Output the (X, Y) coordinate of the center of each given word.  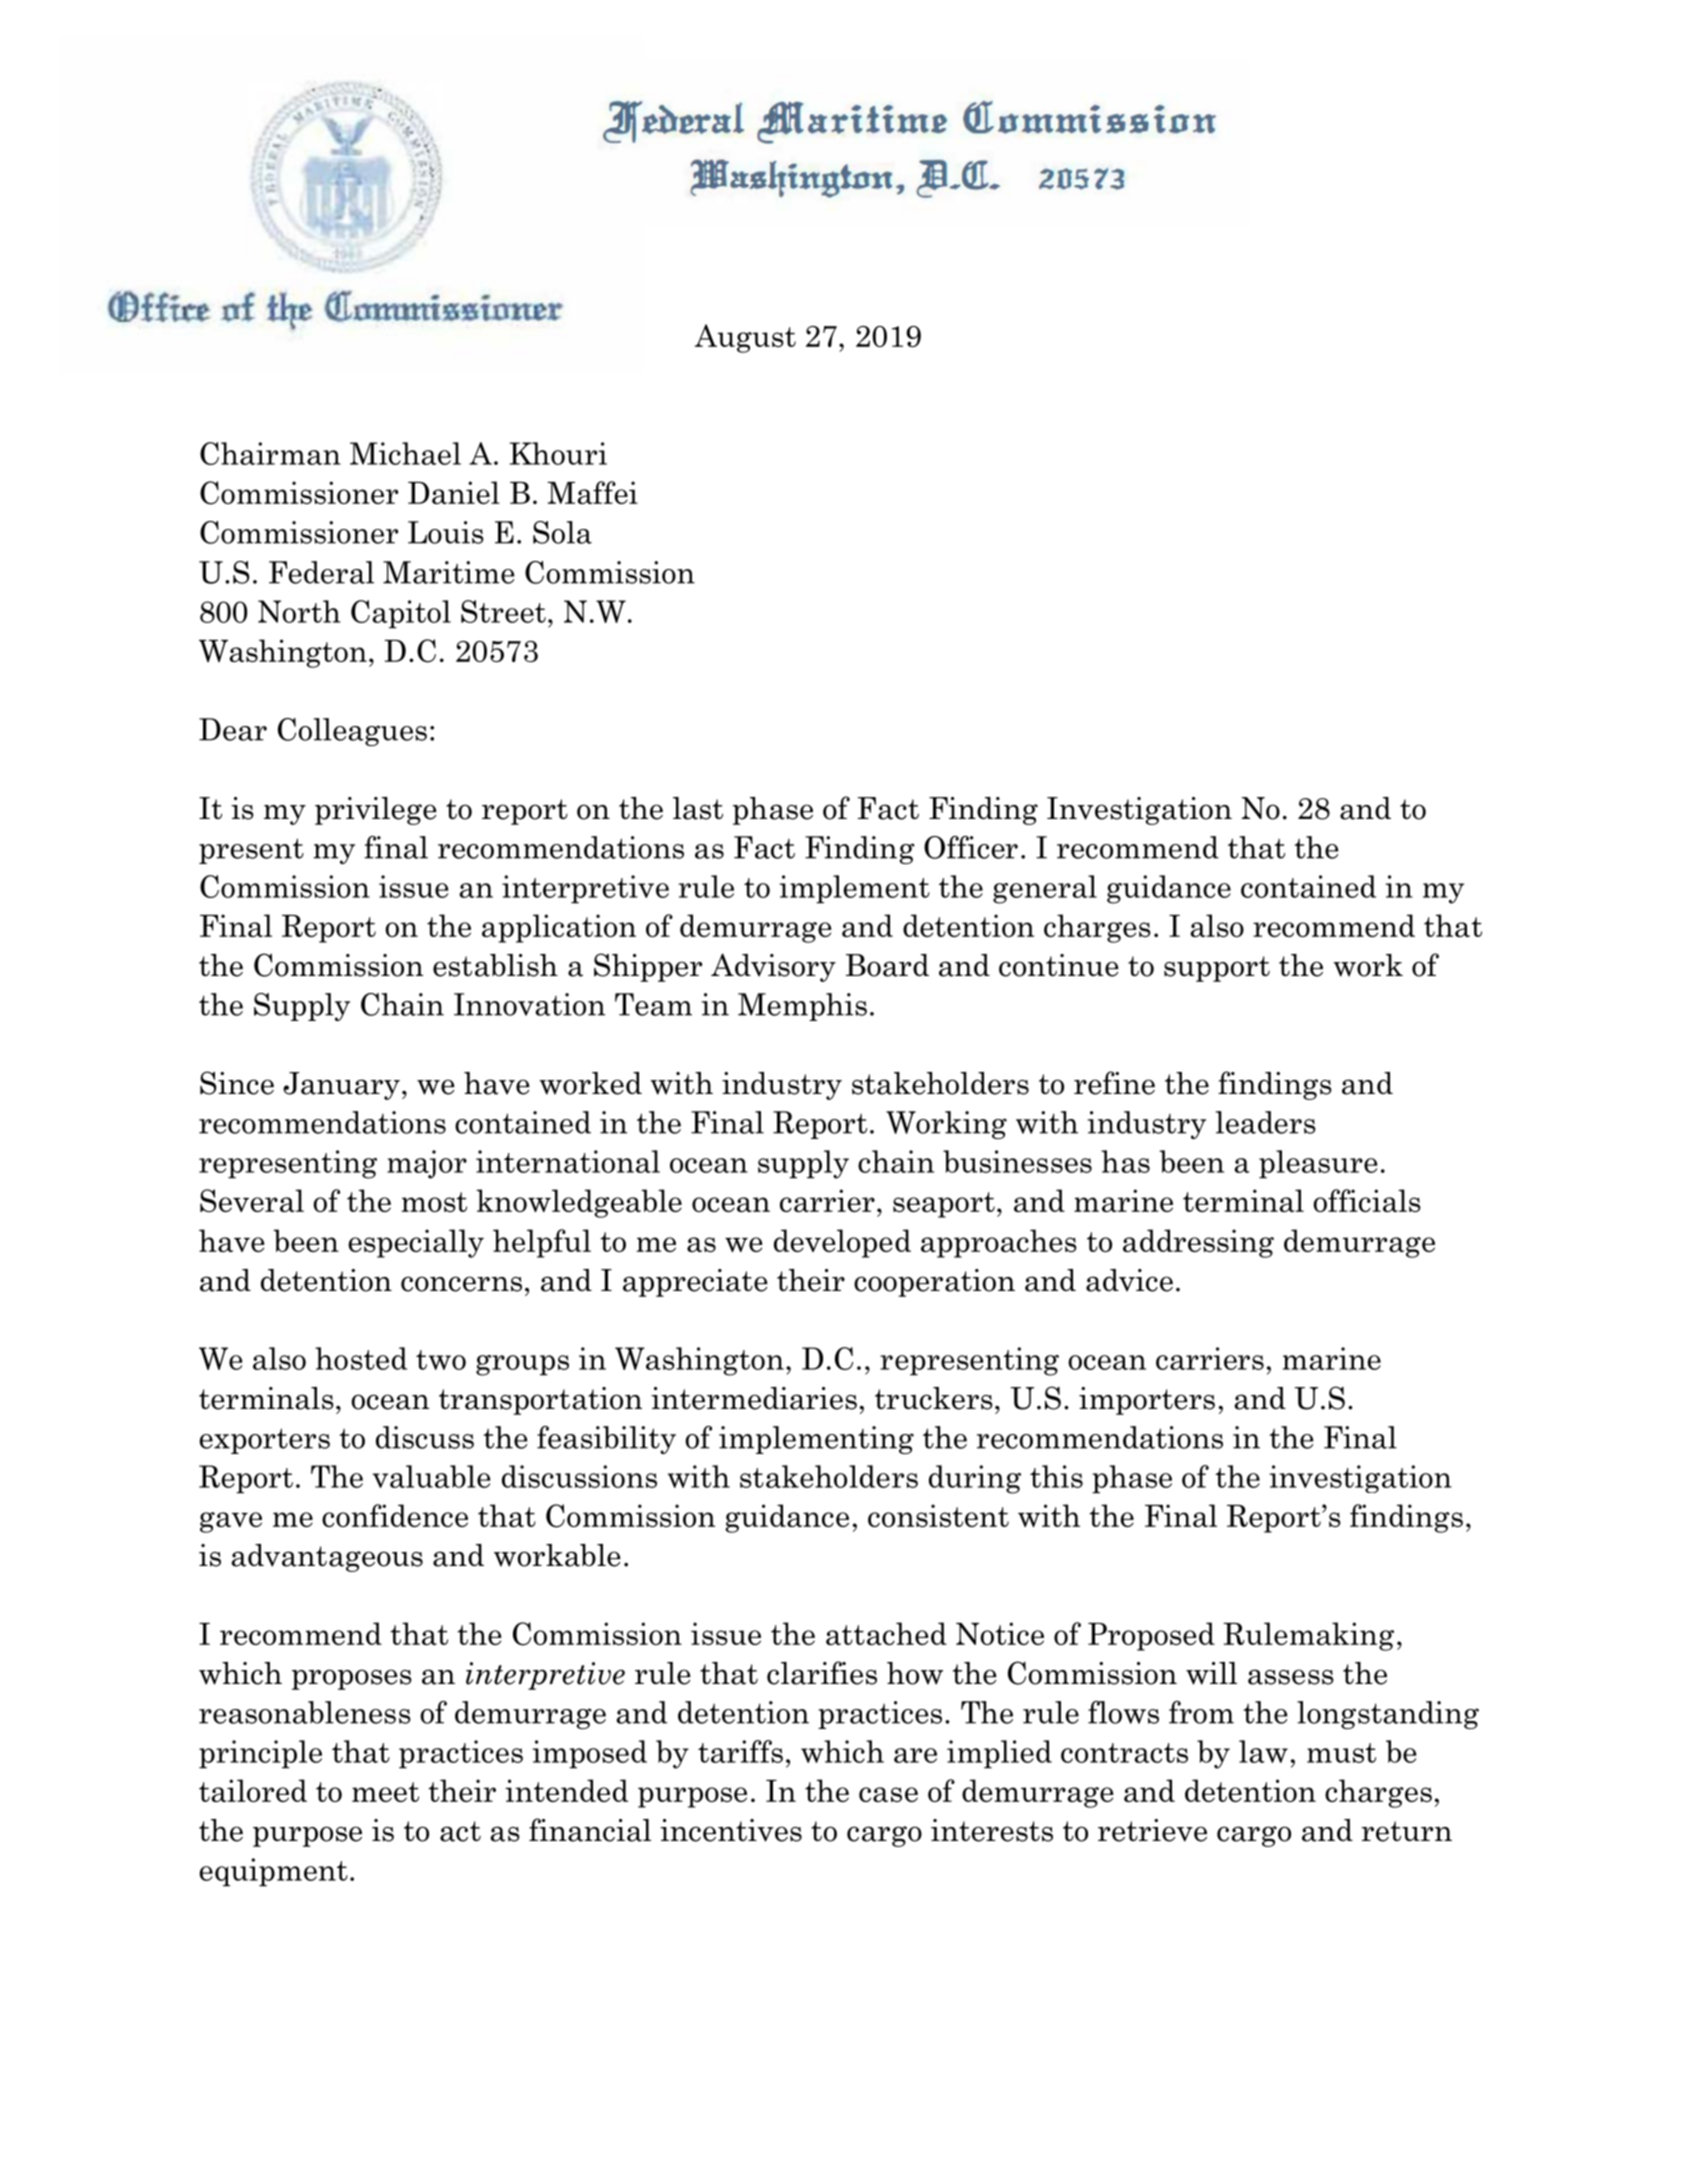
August (745, 338)
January (341, 1086)
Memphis (802, 1007)
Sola (562, 532)
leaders (1266, 1122)
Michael (405, 453)
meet (385, 1792)
